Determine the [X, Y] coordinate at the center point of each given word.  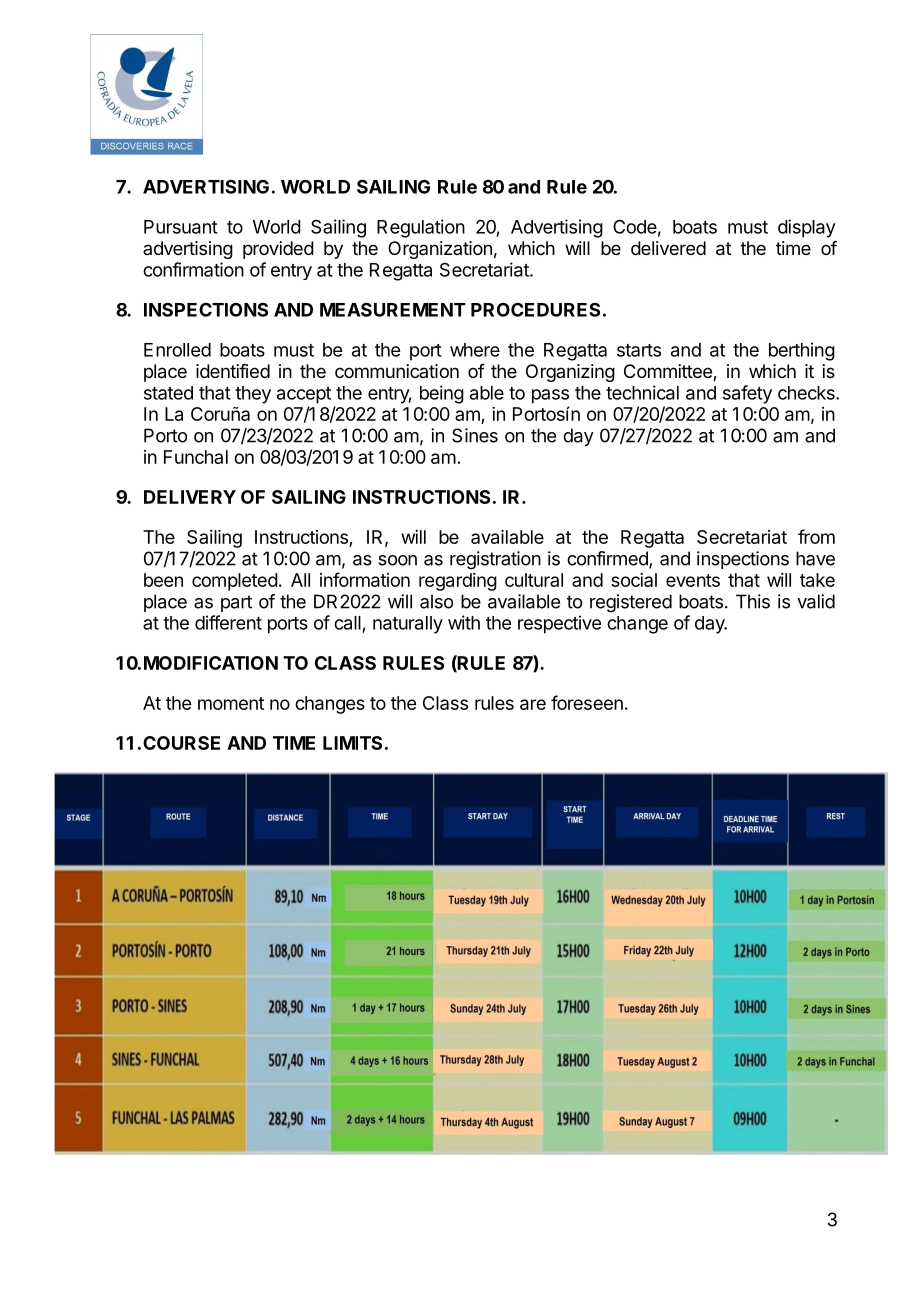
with [464, 622]
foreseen [587, 702]
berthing [802, 351]
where [475, 350]
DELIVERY [190, 497]
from [816, 536]
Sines [475, 435]
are [533, 704]
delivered [668, 248]
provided [278, 250]
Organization [440, 250]
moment [231, 703]
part [236, 603]
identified [233, 371]
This [753, 601]
